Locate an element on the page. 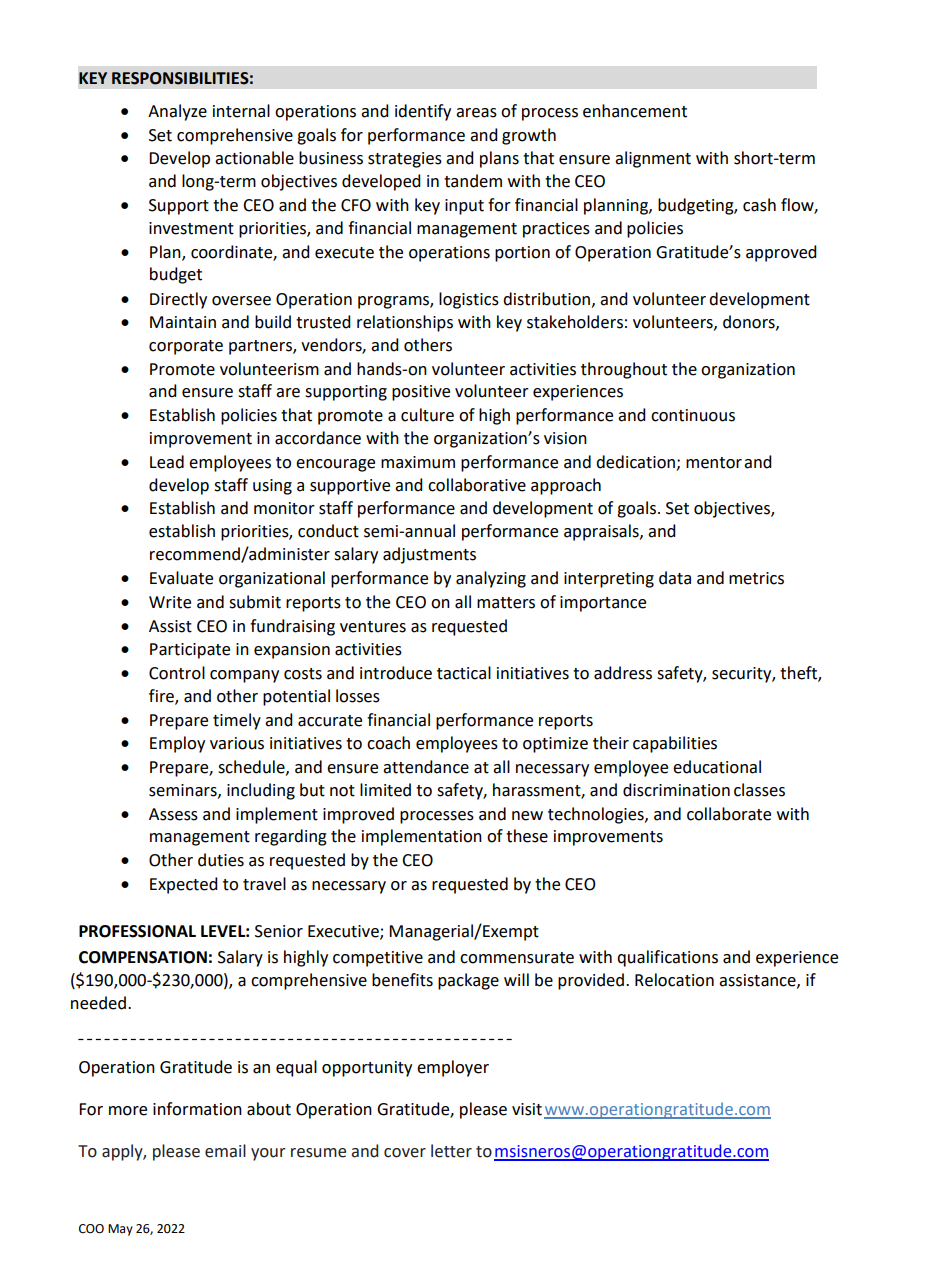 The height and width of the document is (1272, 952). tactical is located at coordinates (464, 673).
